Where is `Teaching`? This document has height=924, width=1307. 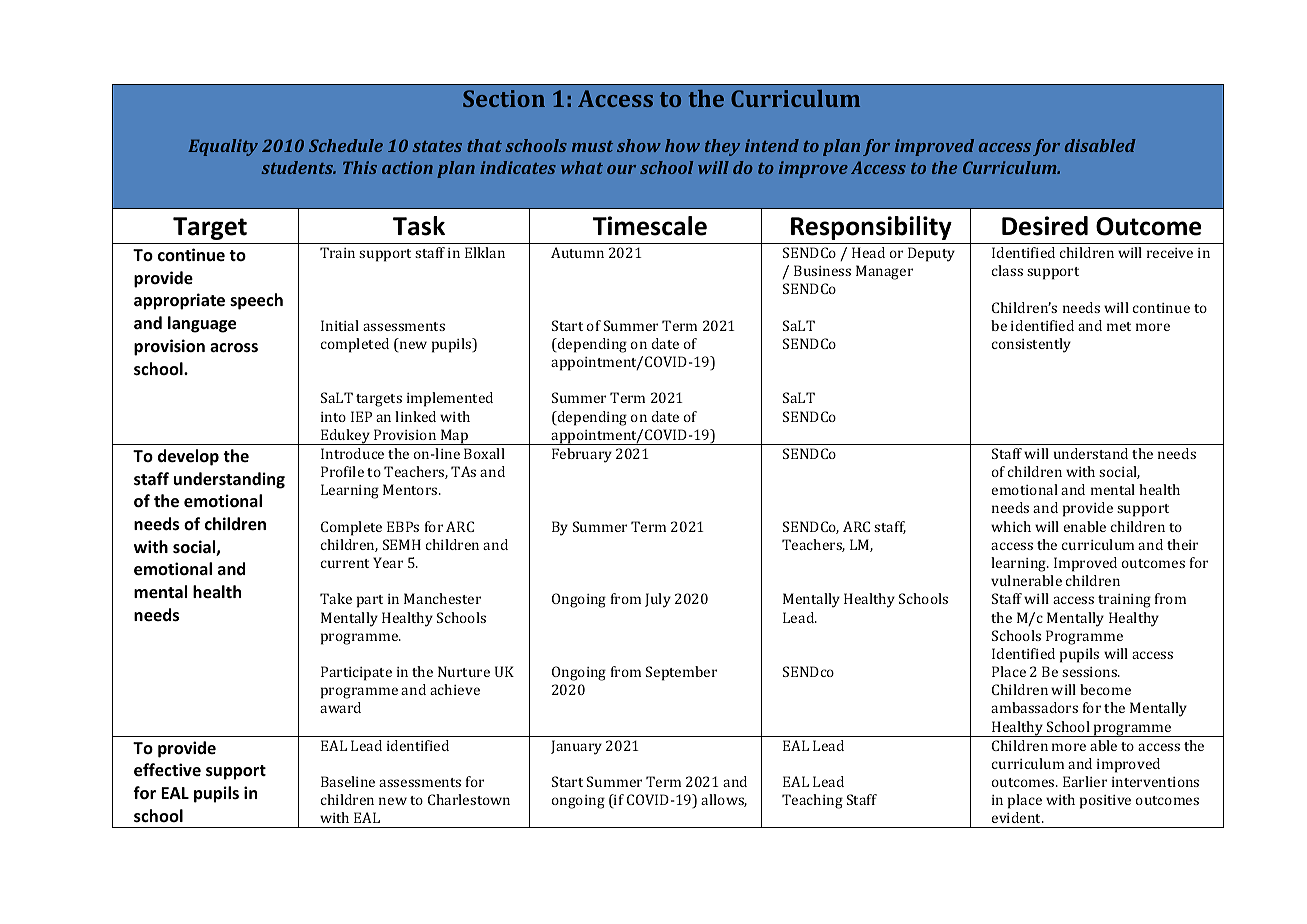 Teaching is located at coordinates (812, 801).
